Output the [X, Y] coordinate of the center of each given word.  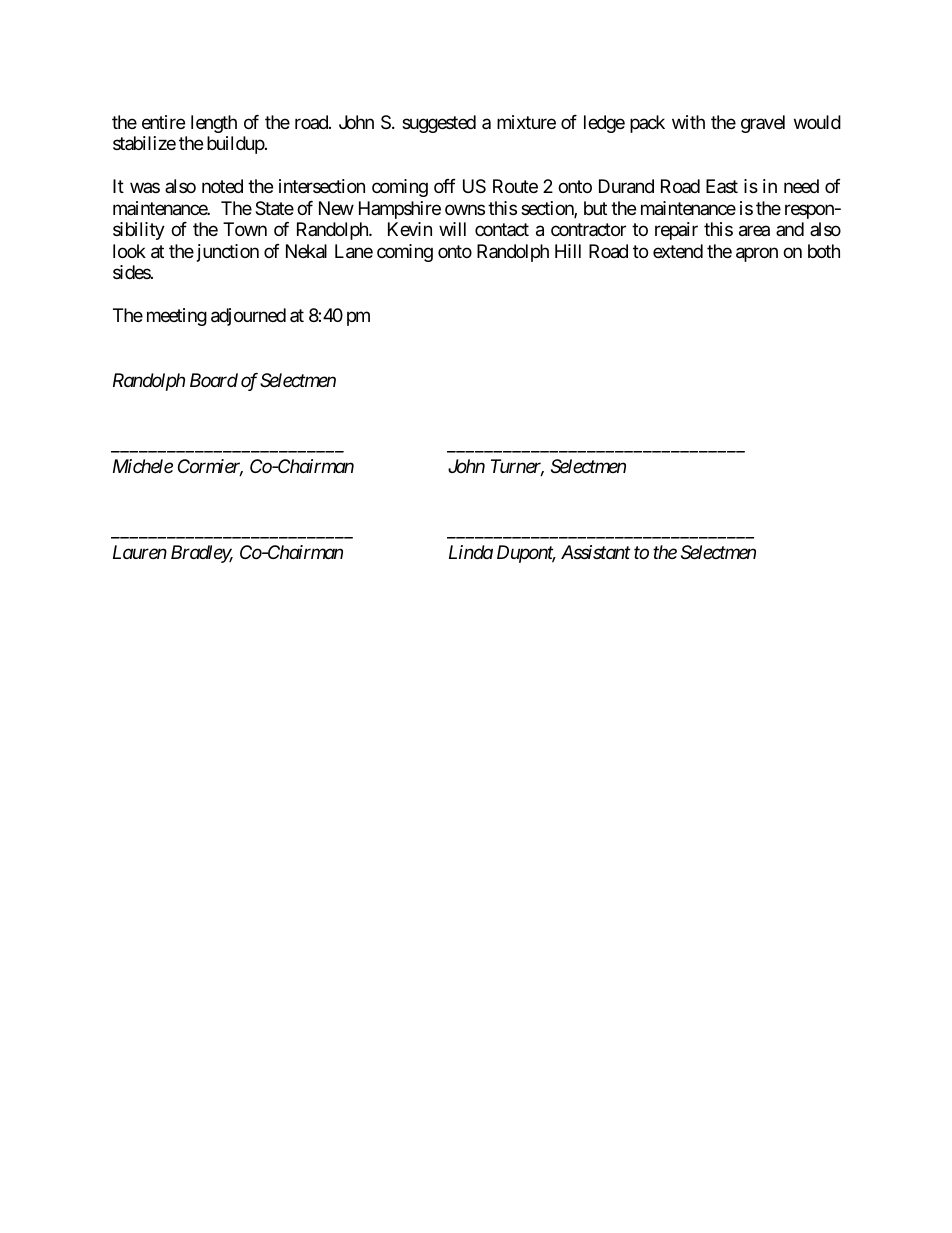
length [214, 124]
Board [214, 380]
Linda [471, 552]
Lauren [140, 552]
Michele [143, 466]
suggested [439, 124]
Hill [568, 251]
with [688, 122]
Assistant [595, 552]
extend [678, 251]
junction [226, 253]
